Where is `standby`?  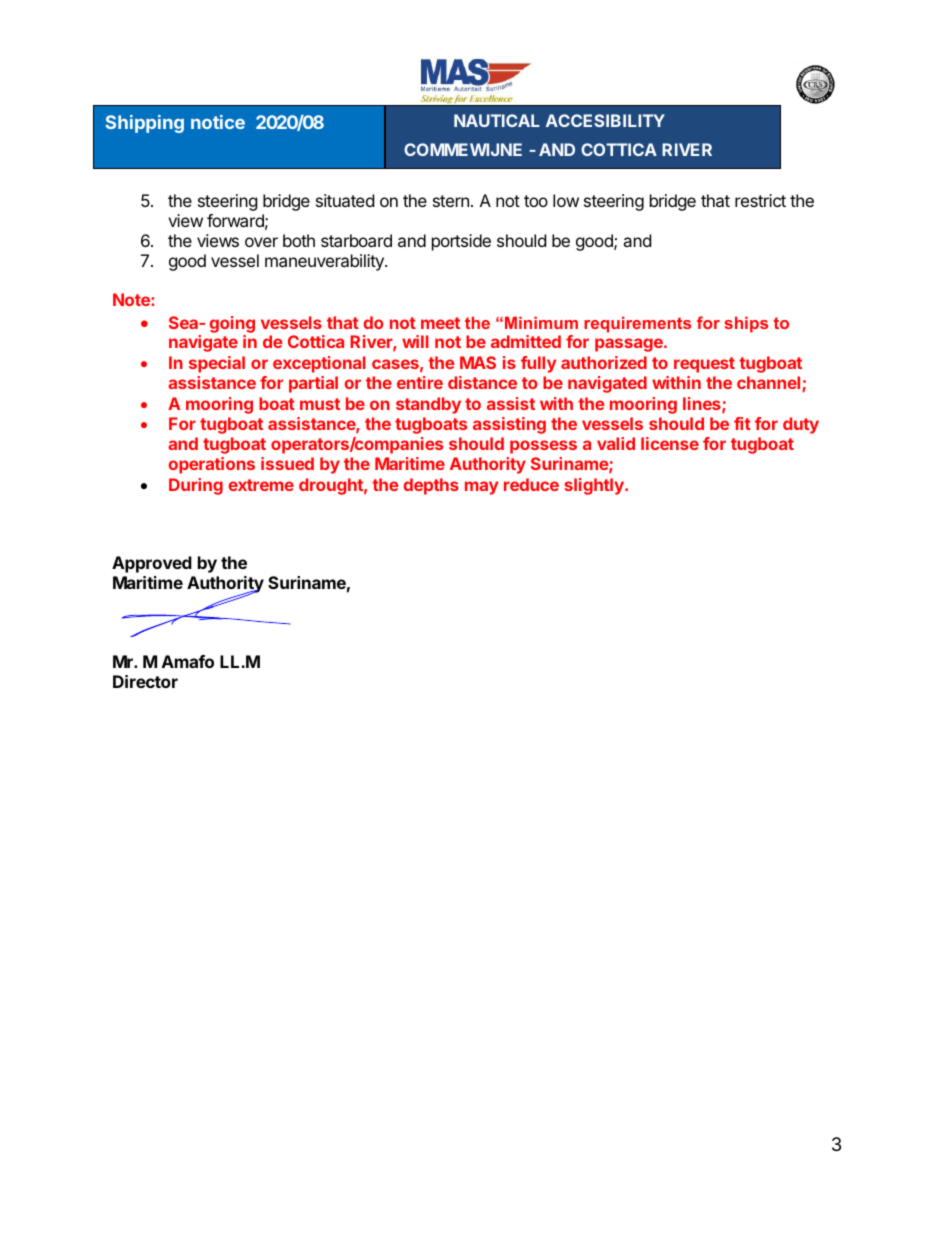
standby is located at coordinates (428, 405).
